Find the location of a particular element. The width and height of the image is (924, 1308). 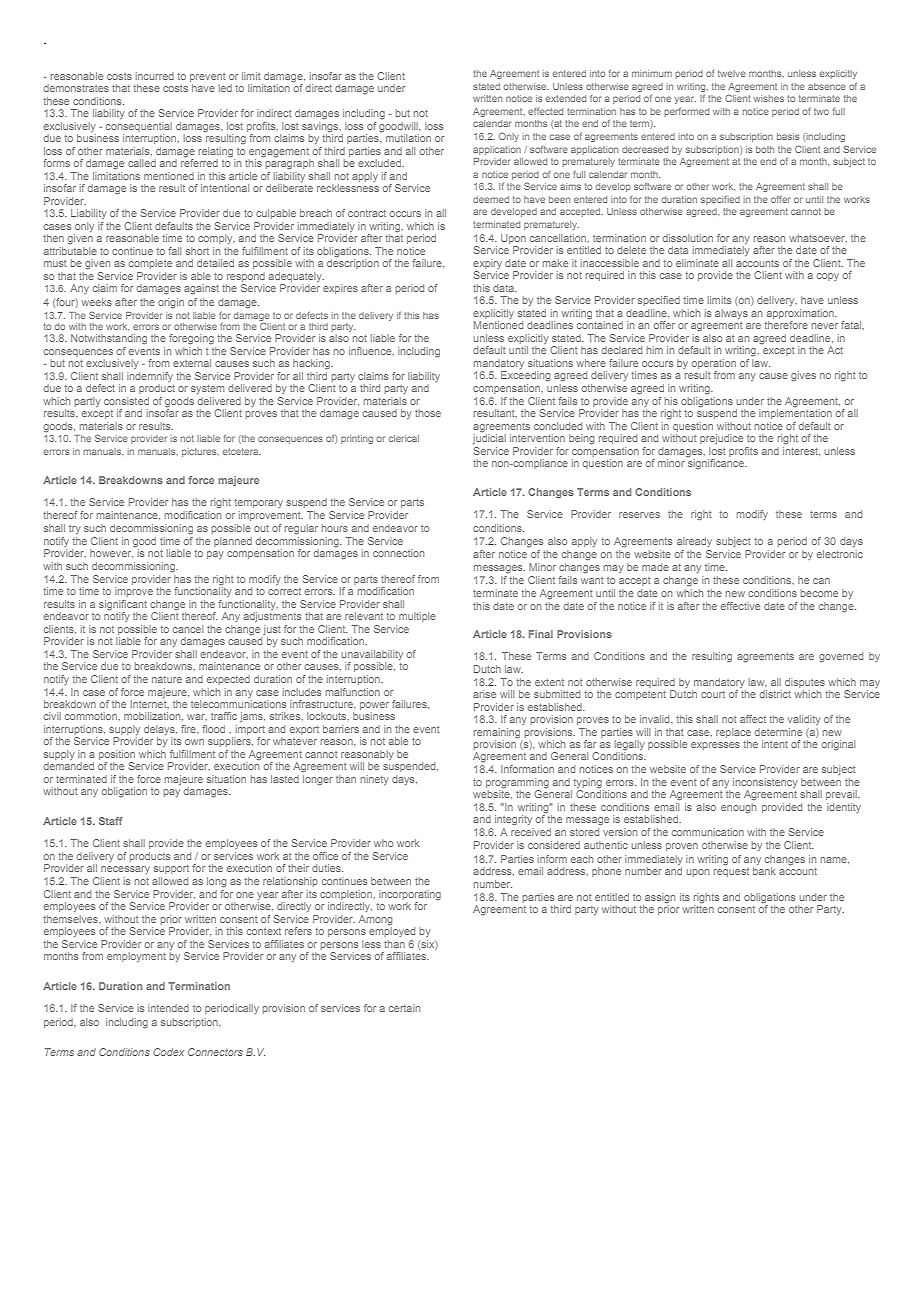

wishes is located at coordinates (768, 98).
